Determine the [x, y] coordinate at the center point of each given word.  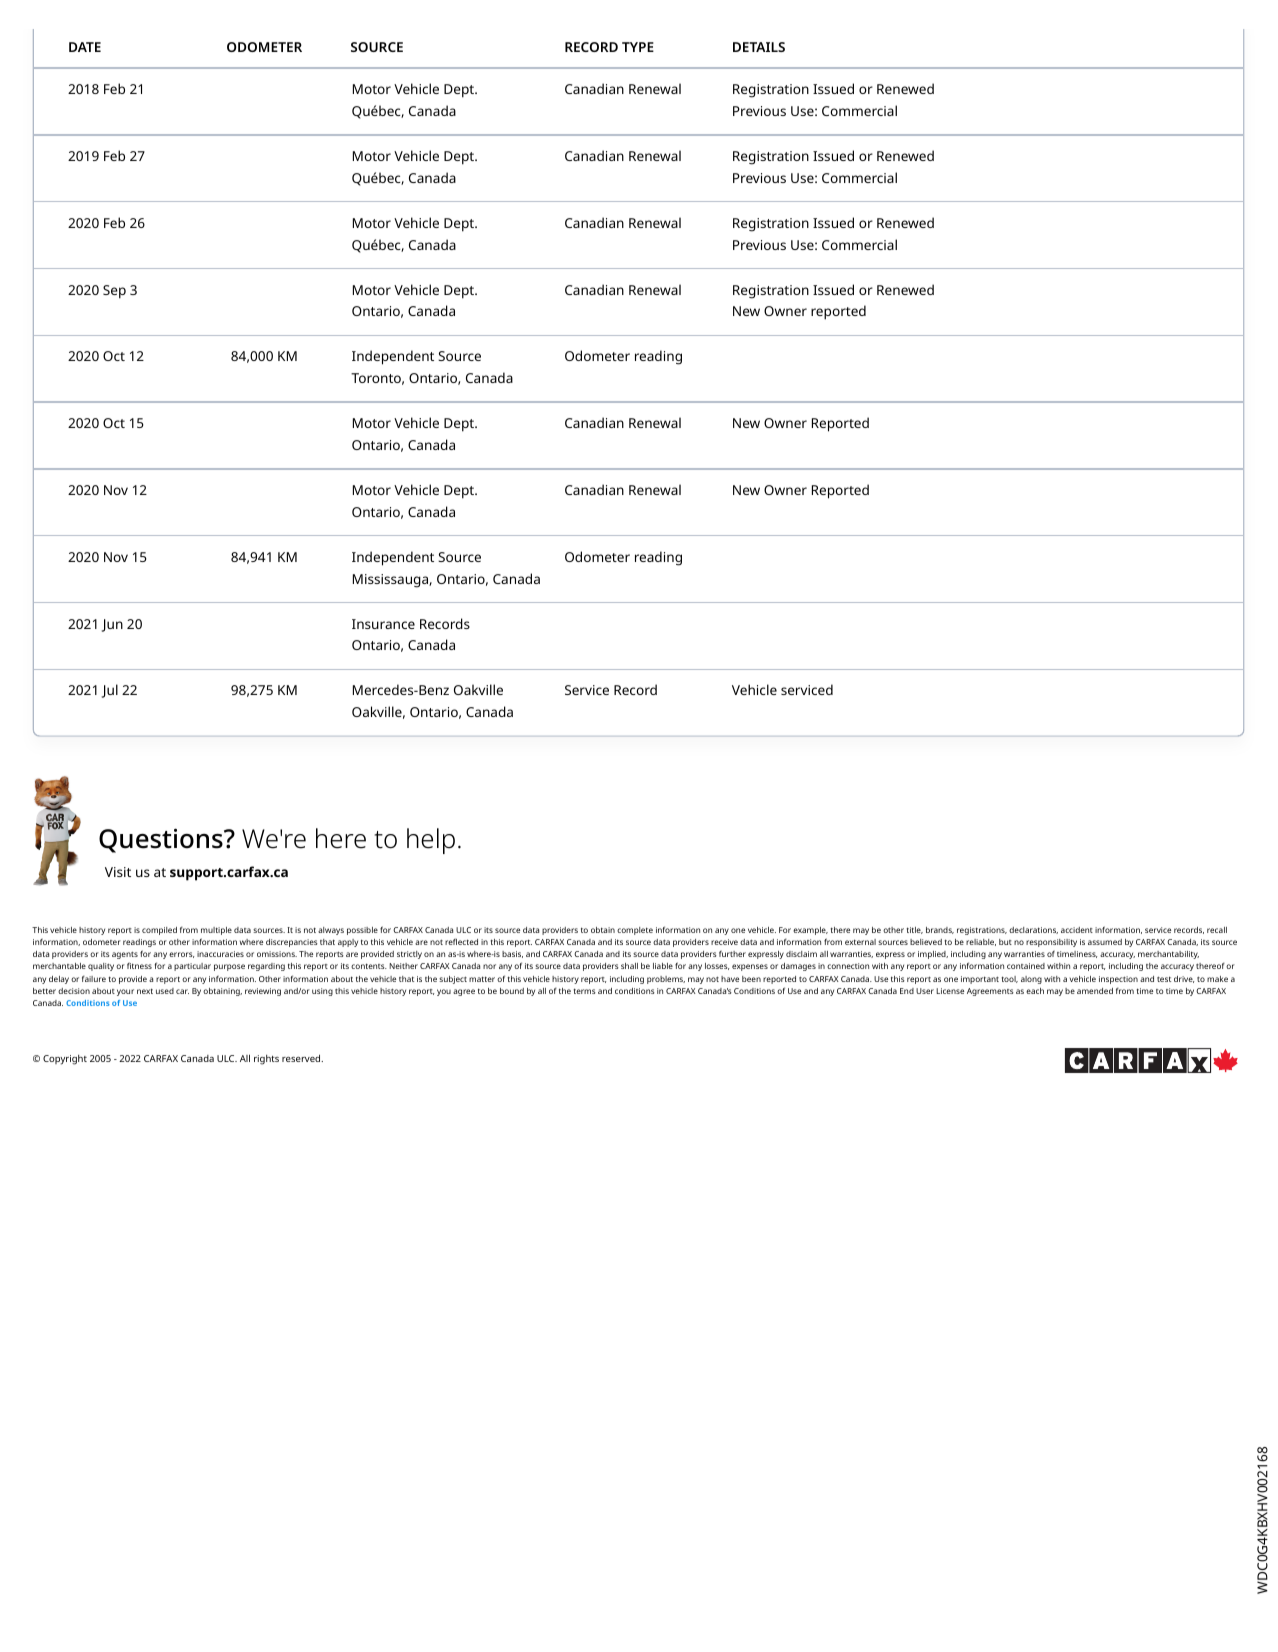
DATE [85, 47]
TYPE [638, 47]
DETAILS [759, 47]
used [165, 991]
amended [1095, 991]
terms [584, 991]
